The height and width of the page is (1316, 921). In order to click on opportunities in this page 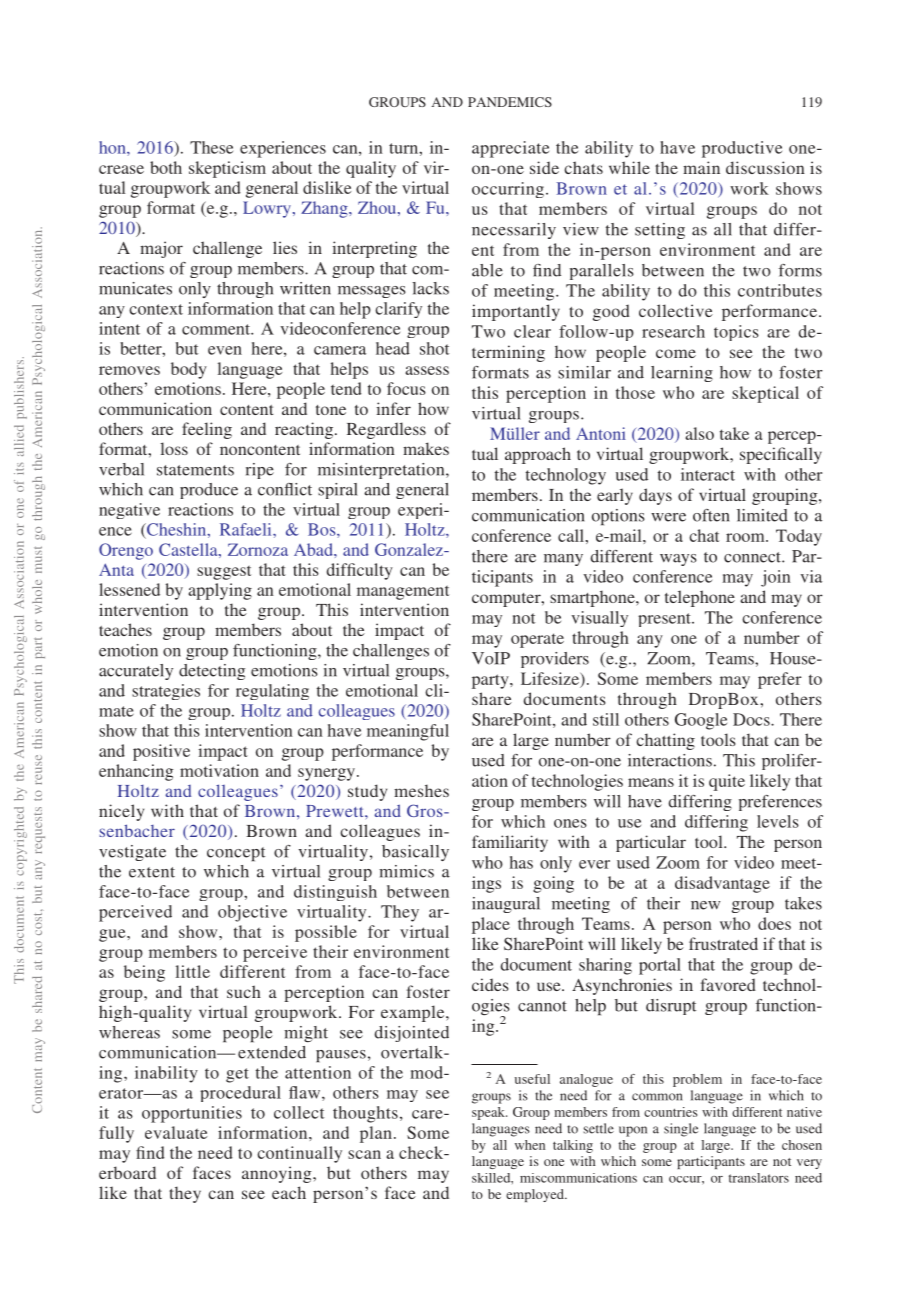, I will do `click(192, 1114)`.
